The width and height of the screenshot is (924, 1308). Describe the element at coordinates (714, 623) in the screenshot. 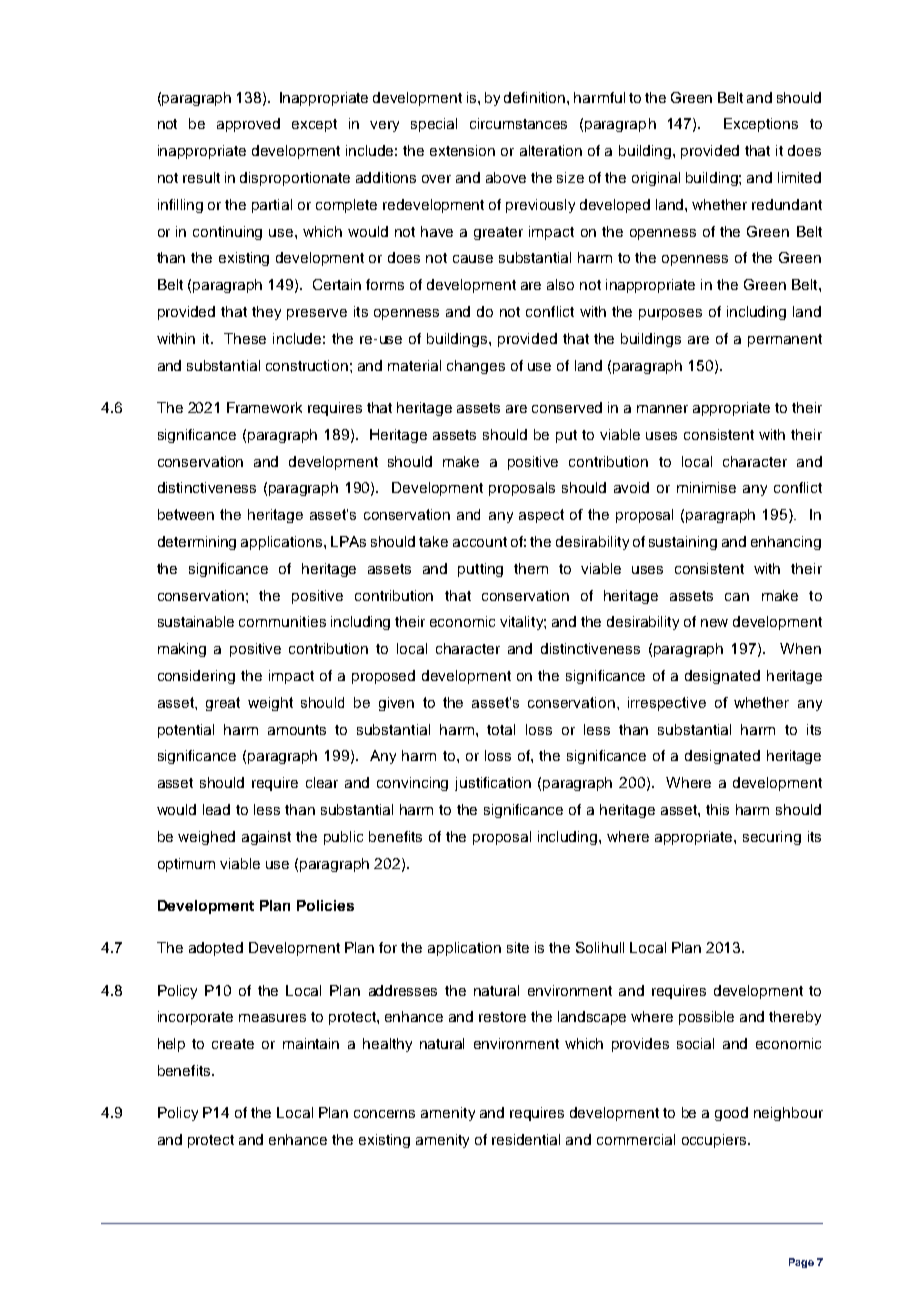

I see `new` at that location.
